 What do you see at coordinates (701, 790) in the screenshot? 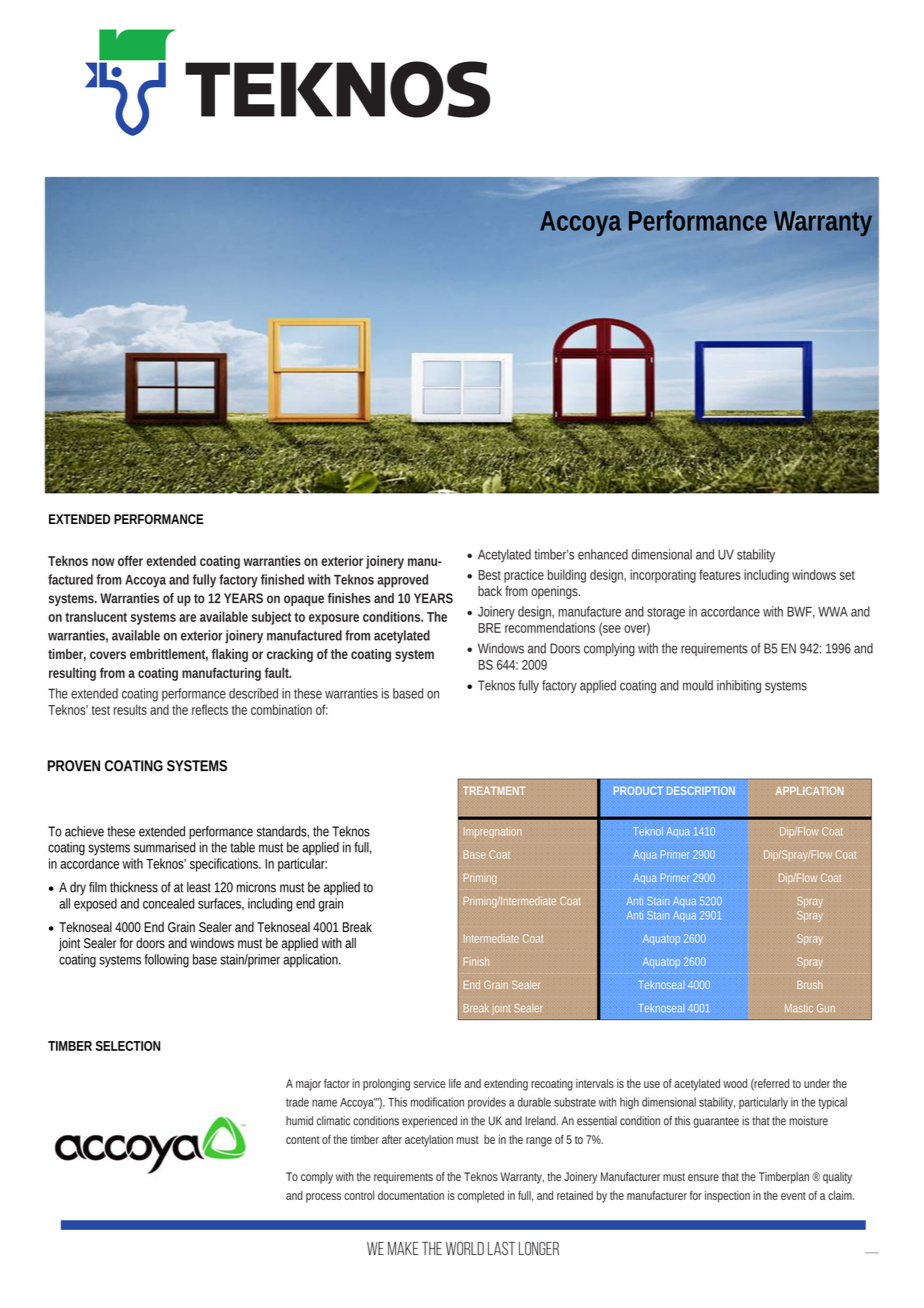
I see `DESCRIPTION` at bounding box center [701, 790].
